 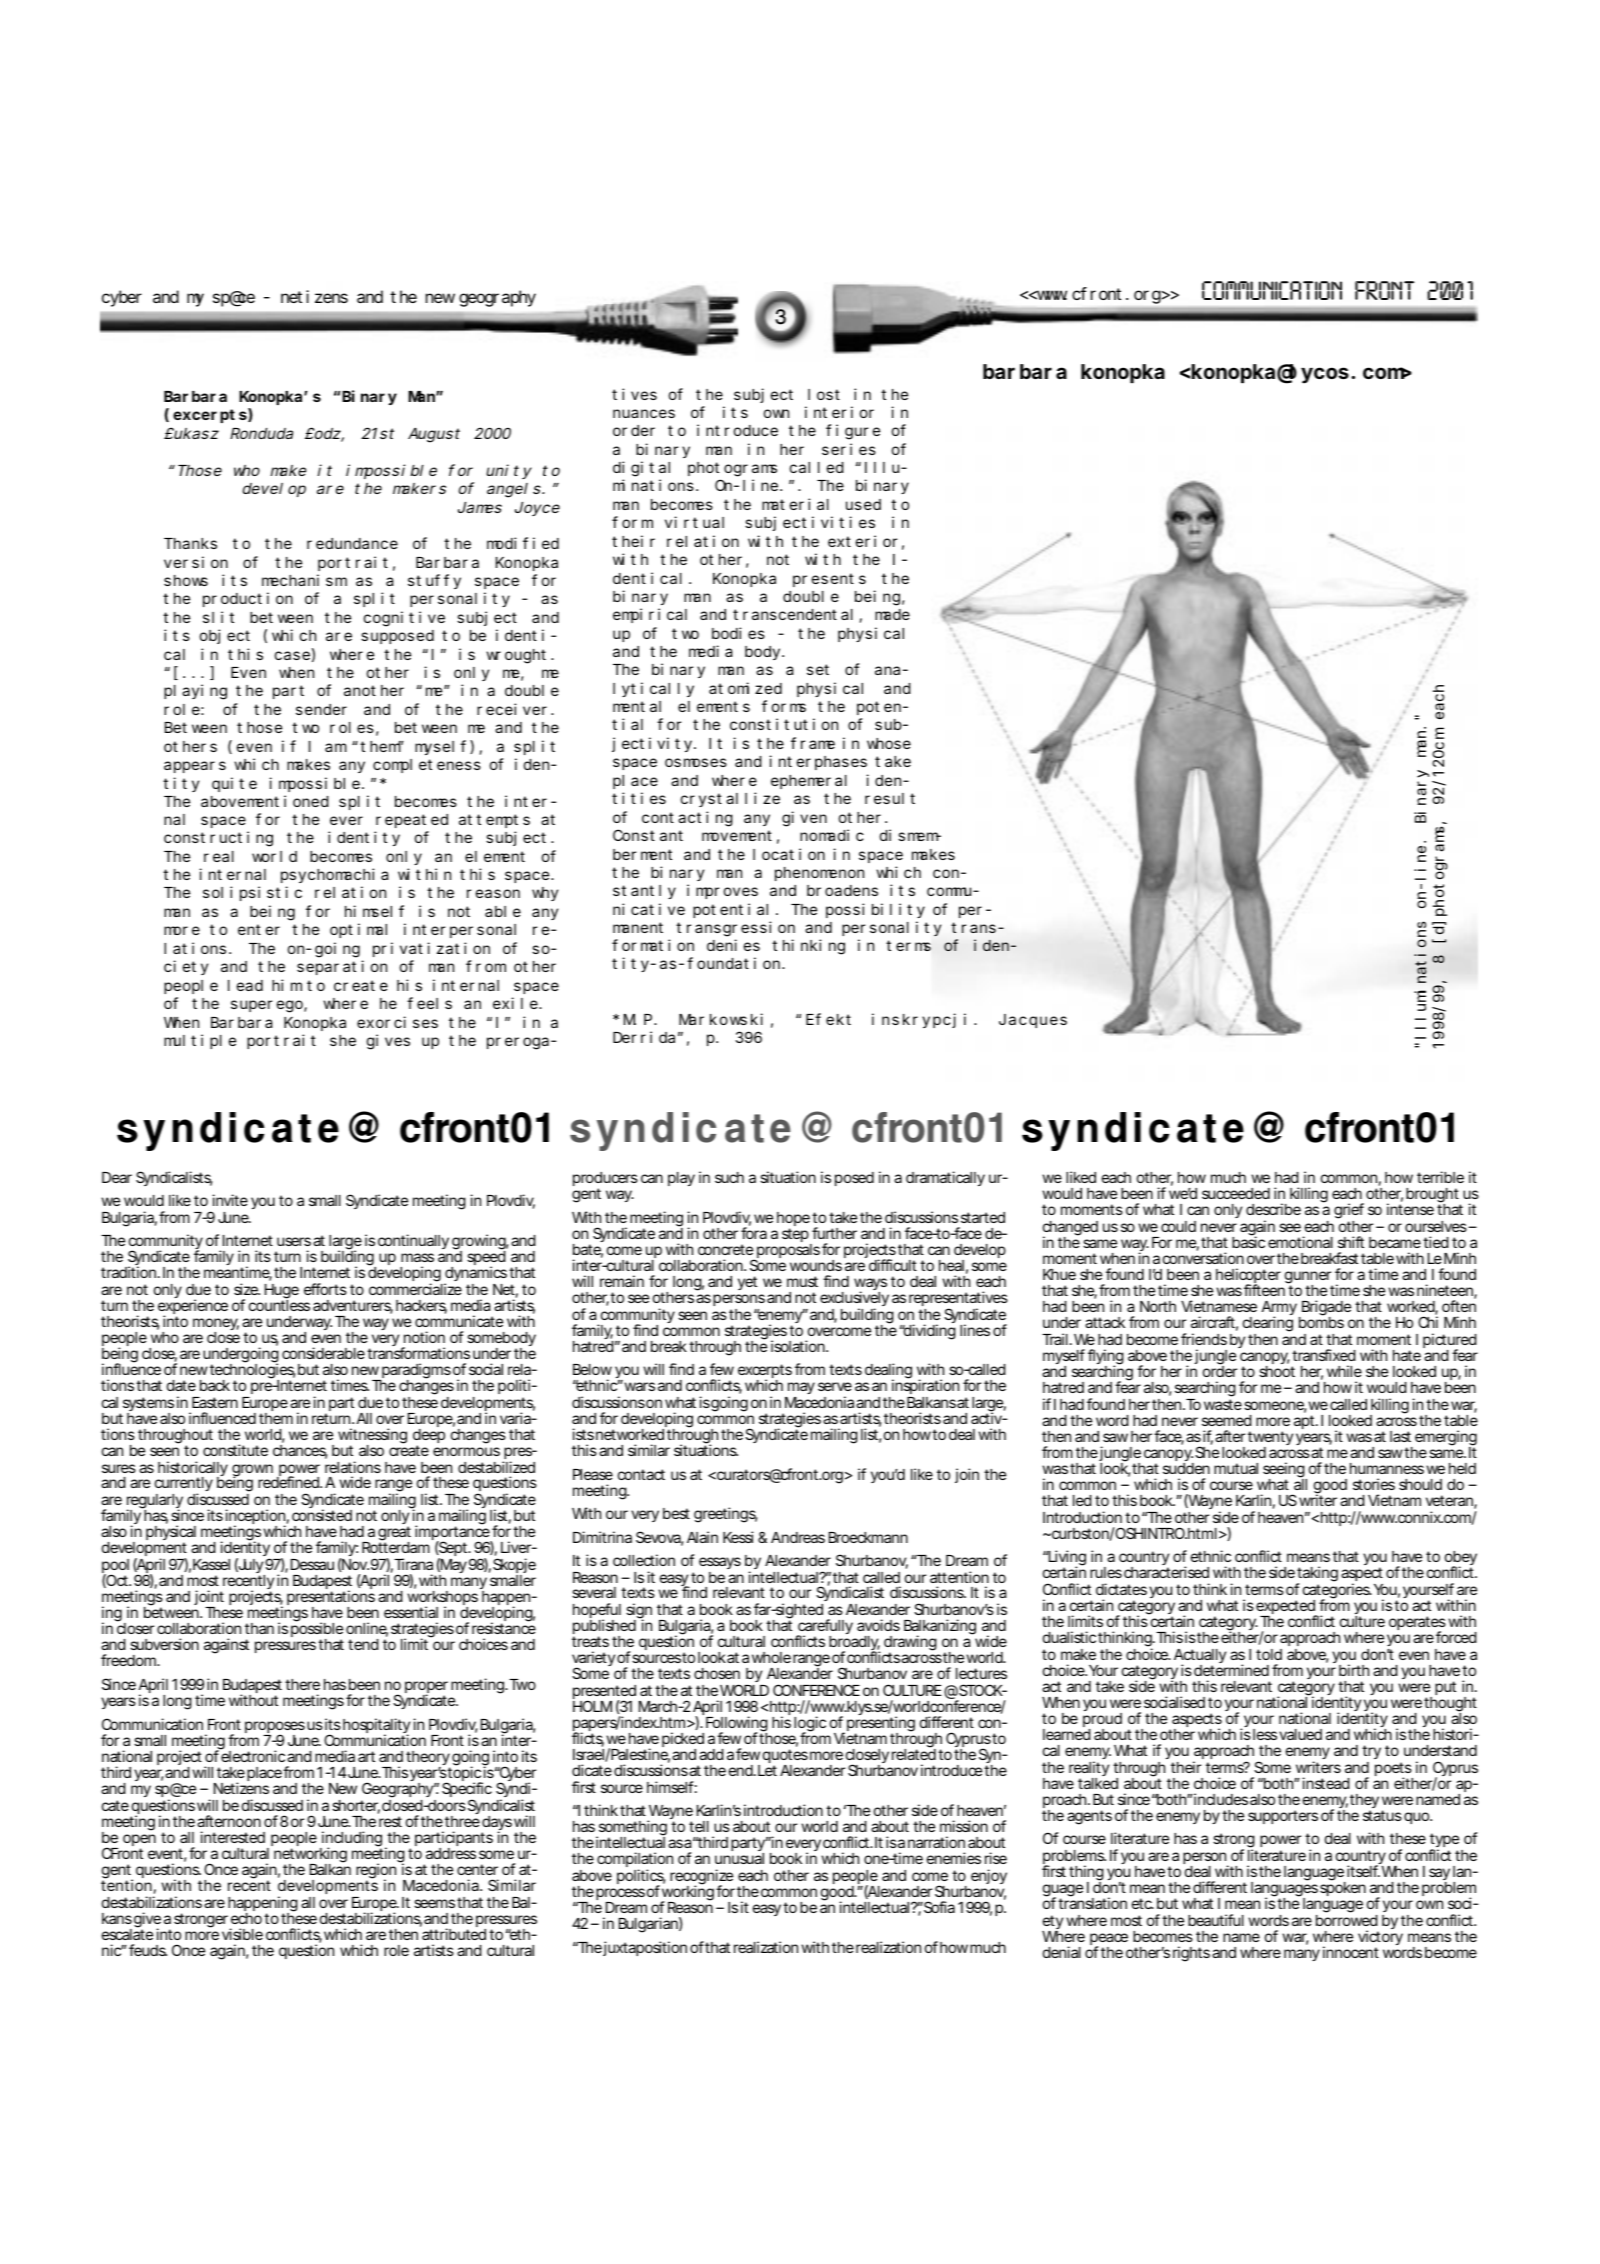 I want to click on shows, so click(x=186, y=580).
